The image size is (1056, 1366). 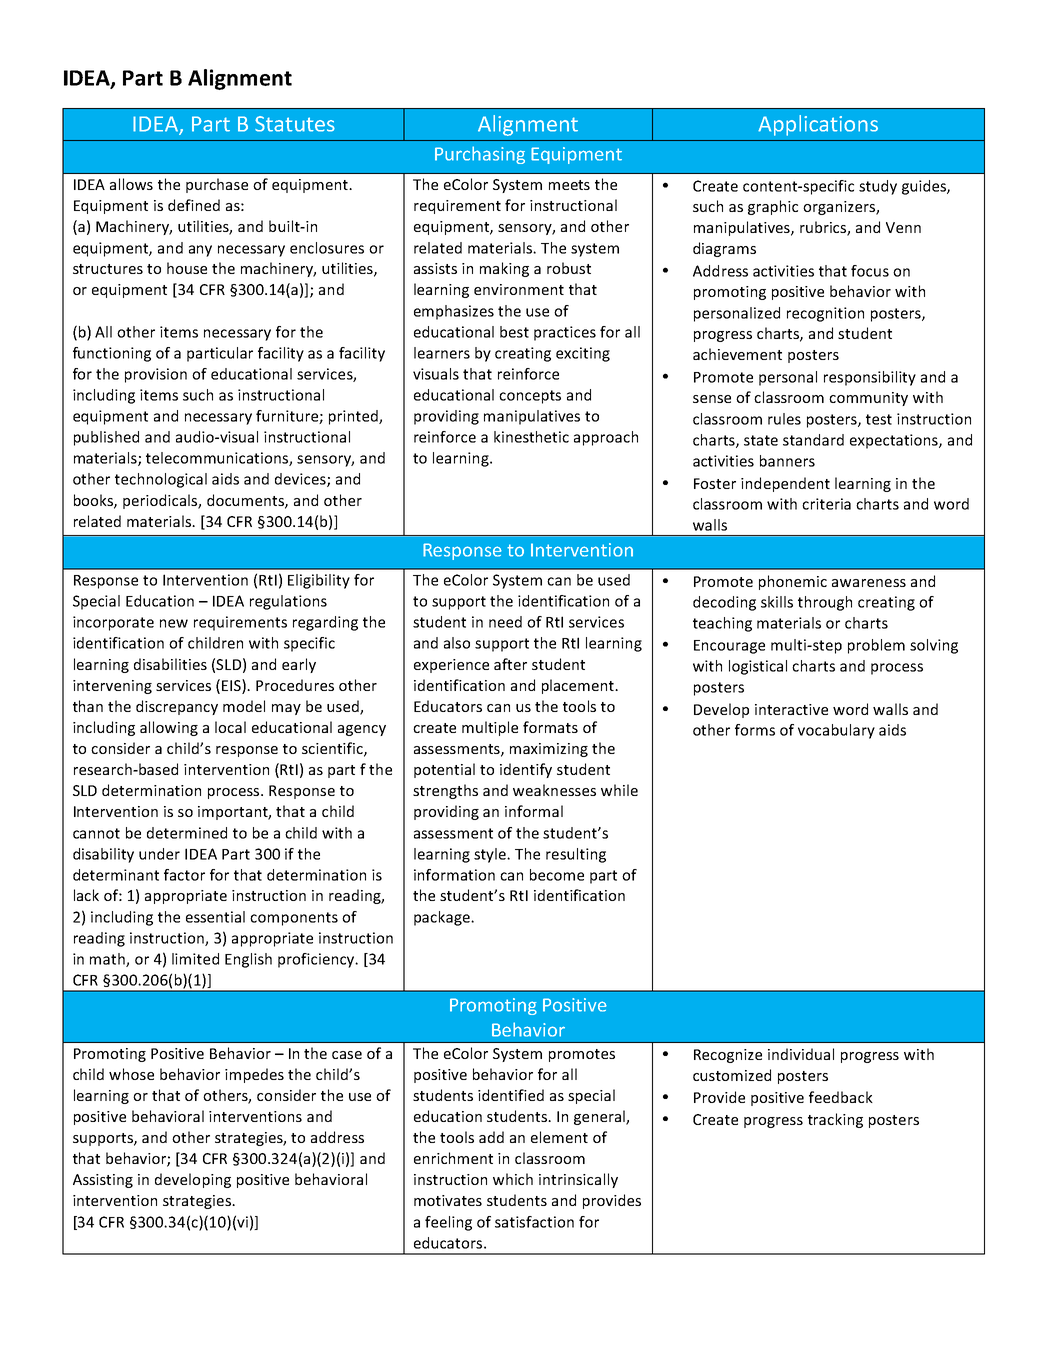 I want to click on purchase, so click(x=217, y=185).
